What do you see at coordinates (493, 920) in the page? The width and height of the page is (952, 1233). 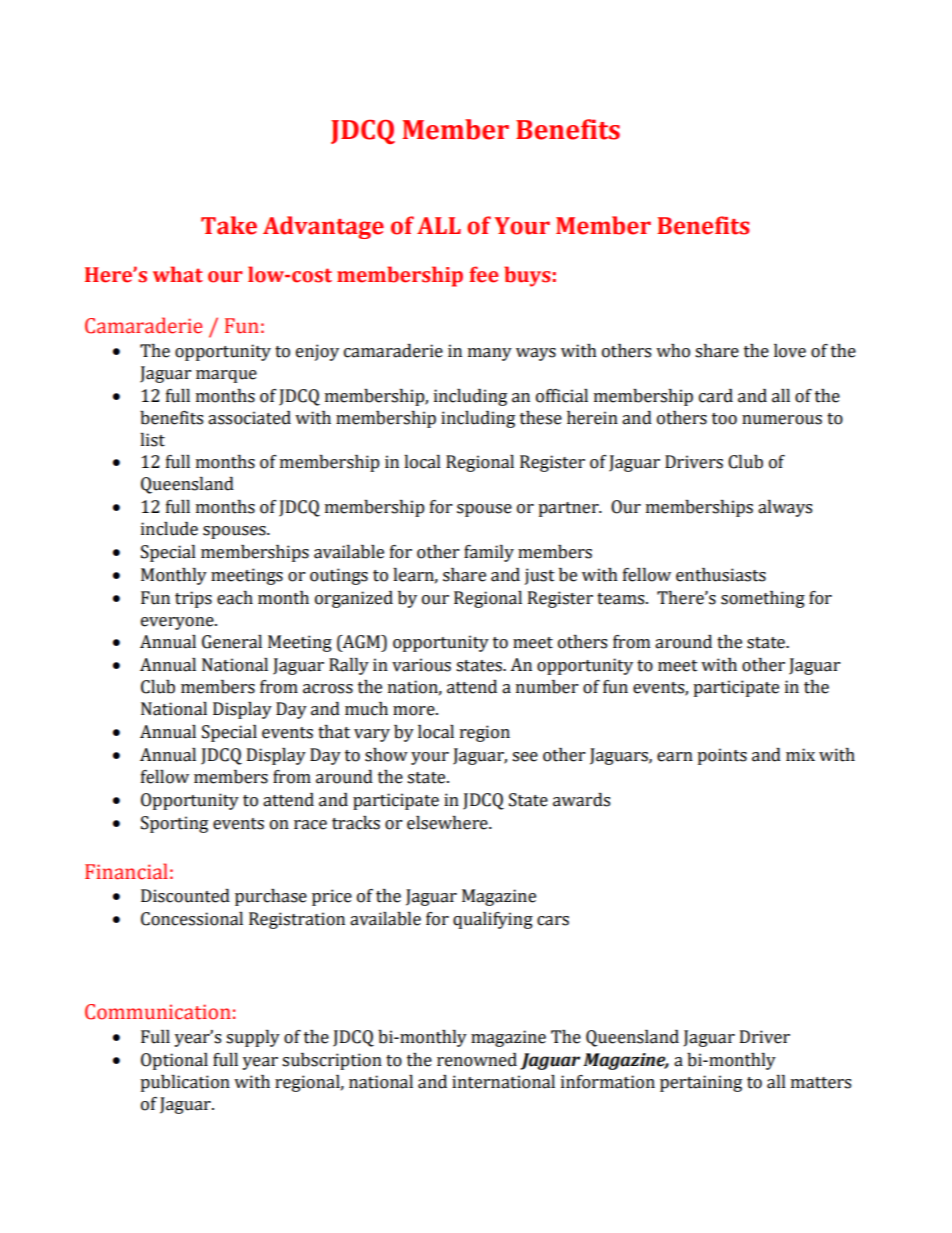 I see `qualifying` at bounding box center [493, 920].
